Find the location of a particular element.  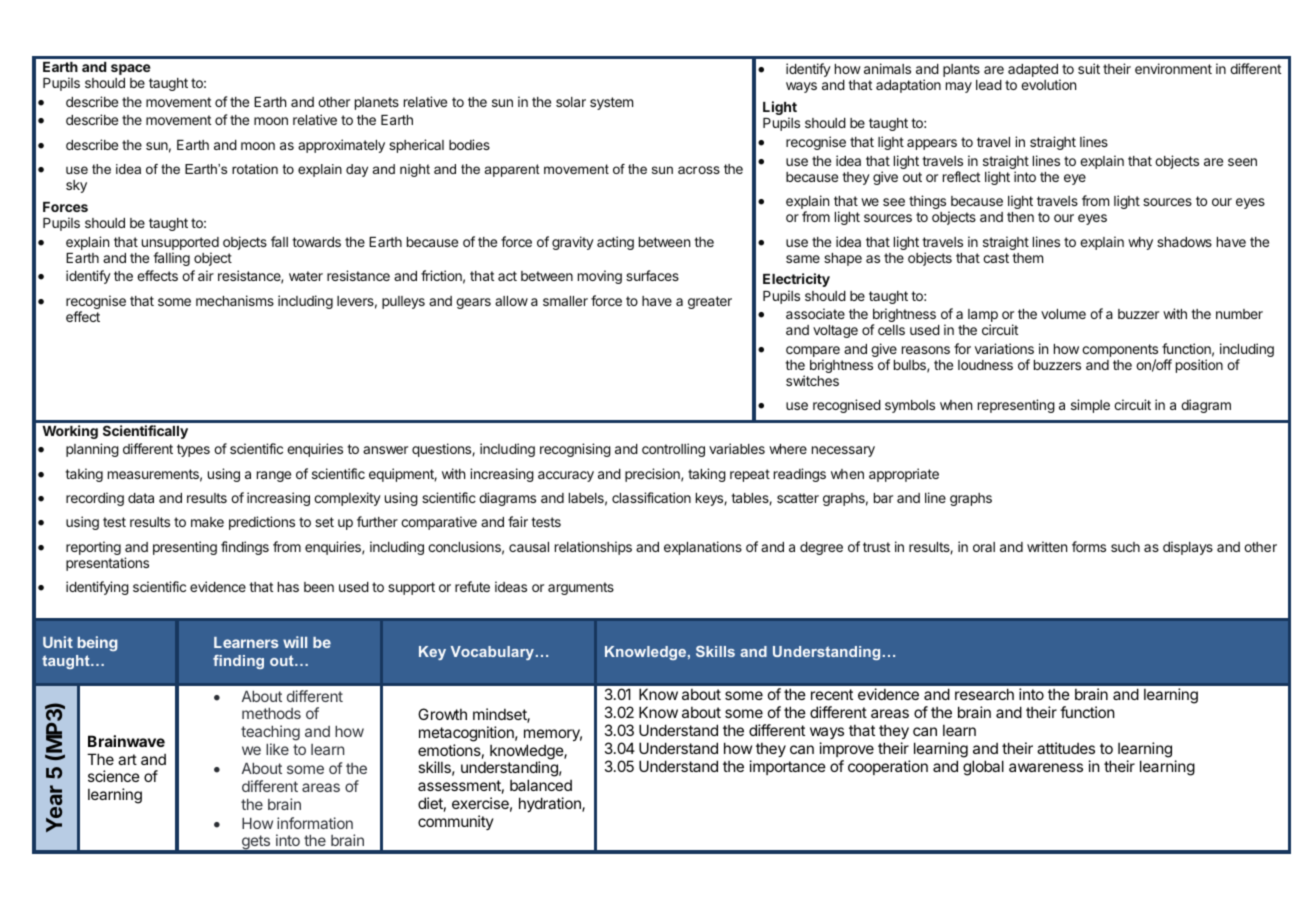

space is located at coordinates (131, 69).
